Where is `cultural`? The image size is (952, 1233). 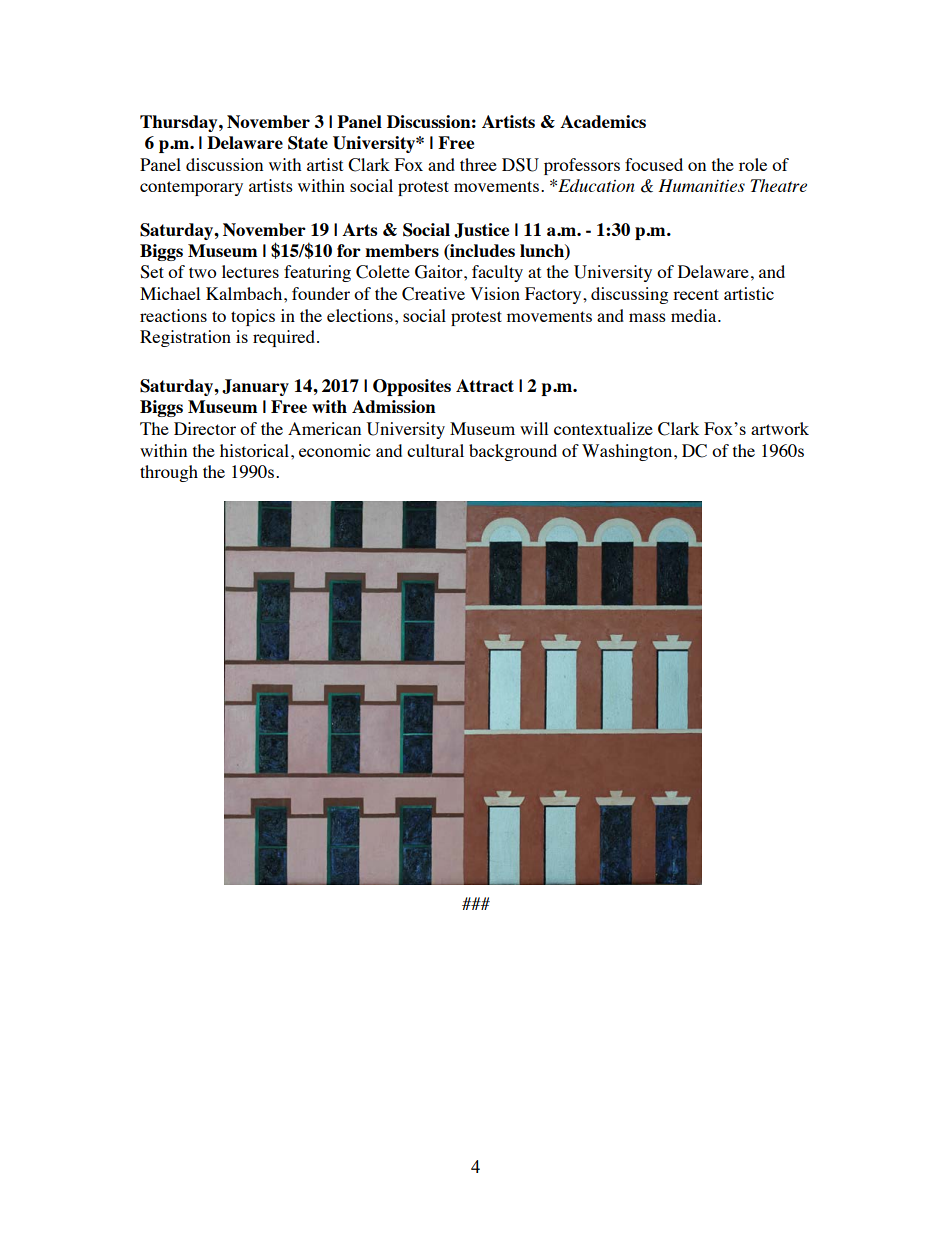 cultural is located at coordinates (435, 450).
